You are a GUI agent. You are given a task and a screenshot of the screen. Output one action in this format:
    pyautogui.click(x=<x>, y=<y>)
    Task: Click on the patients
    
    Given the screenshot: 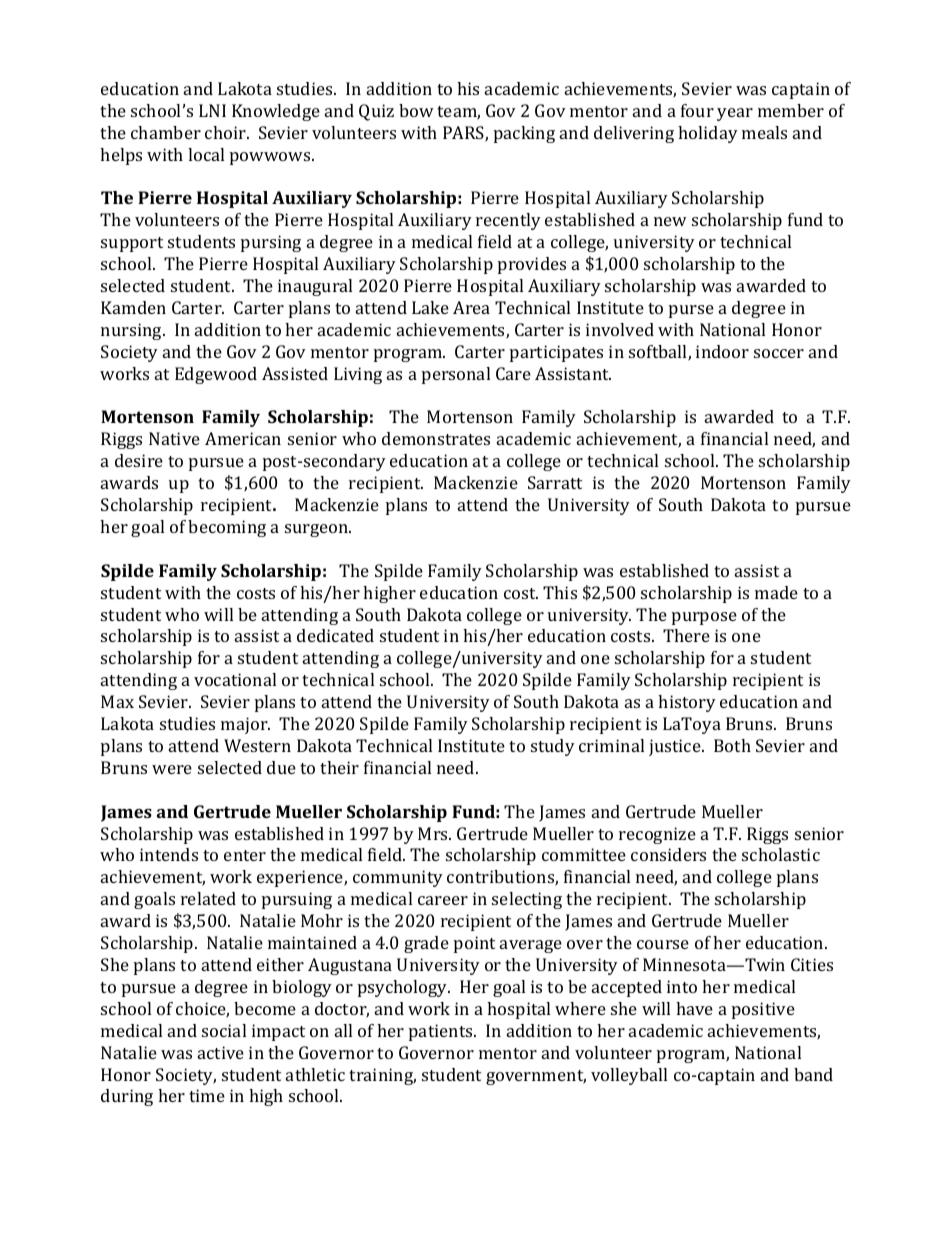 What is the action you would take?
    pyautogui.click(x=442, y=1032)
